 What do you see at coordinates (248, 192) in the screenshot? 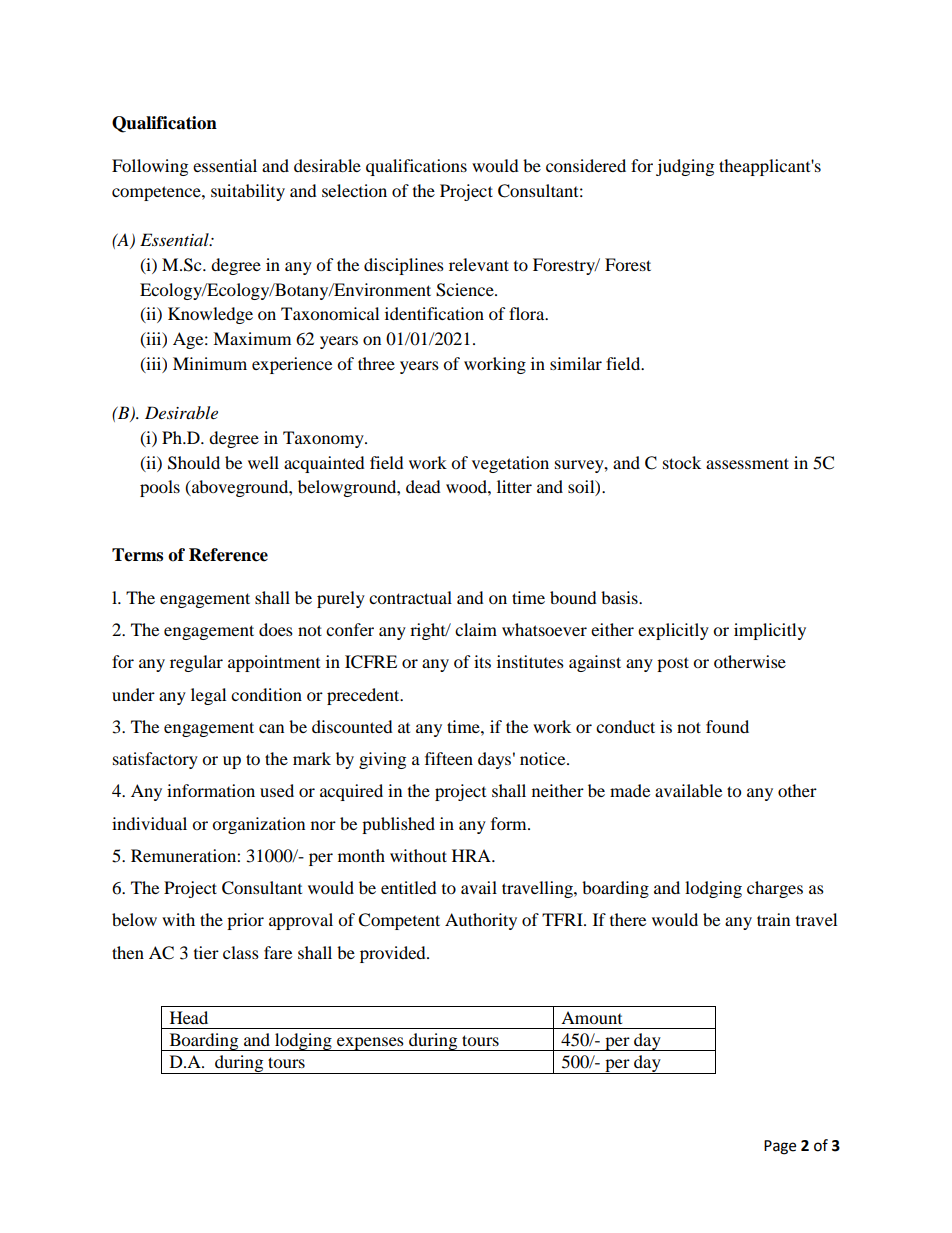
I see `suitability` at bounding box center [248, 192].
